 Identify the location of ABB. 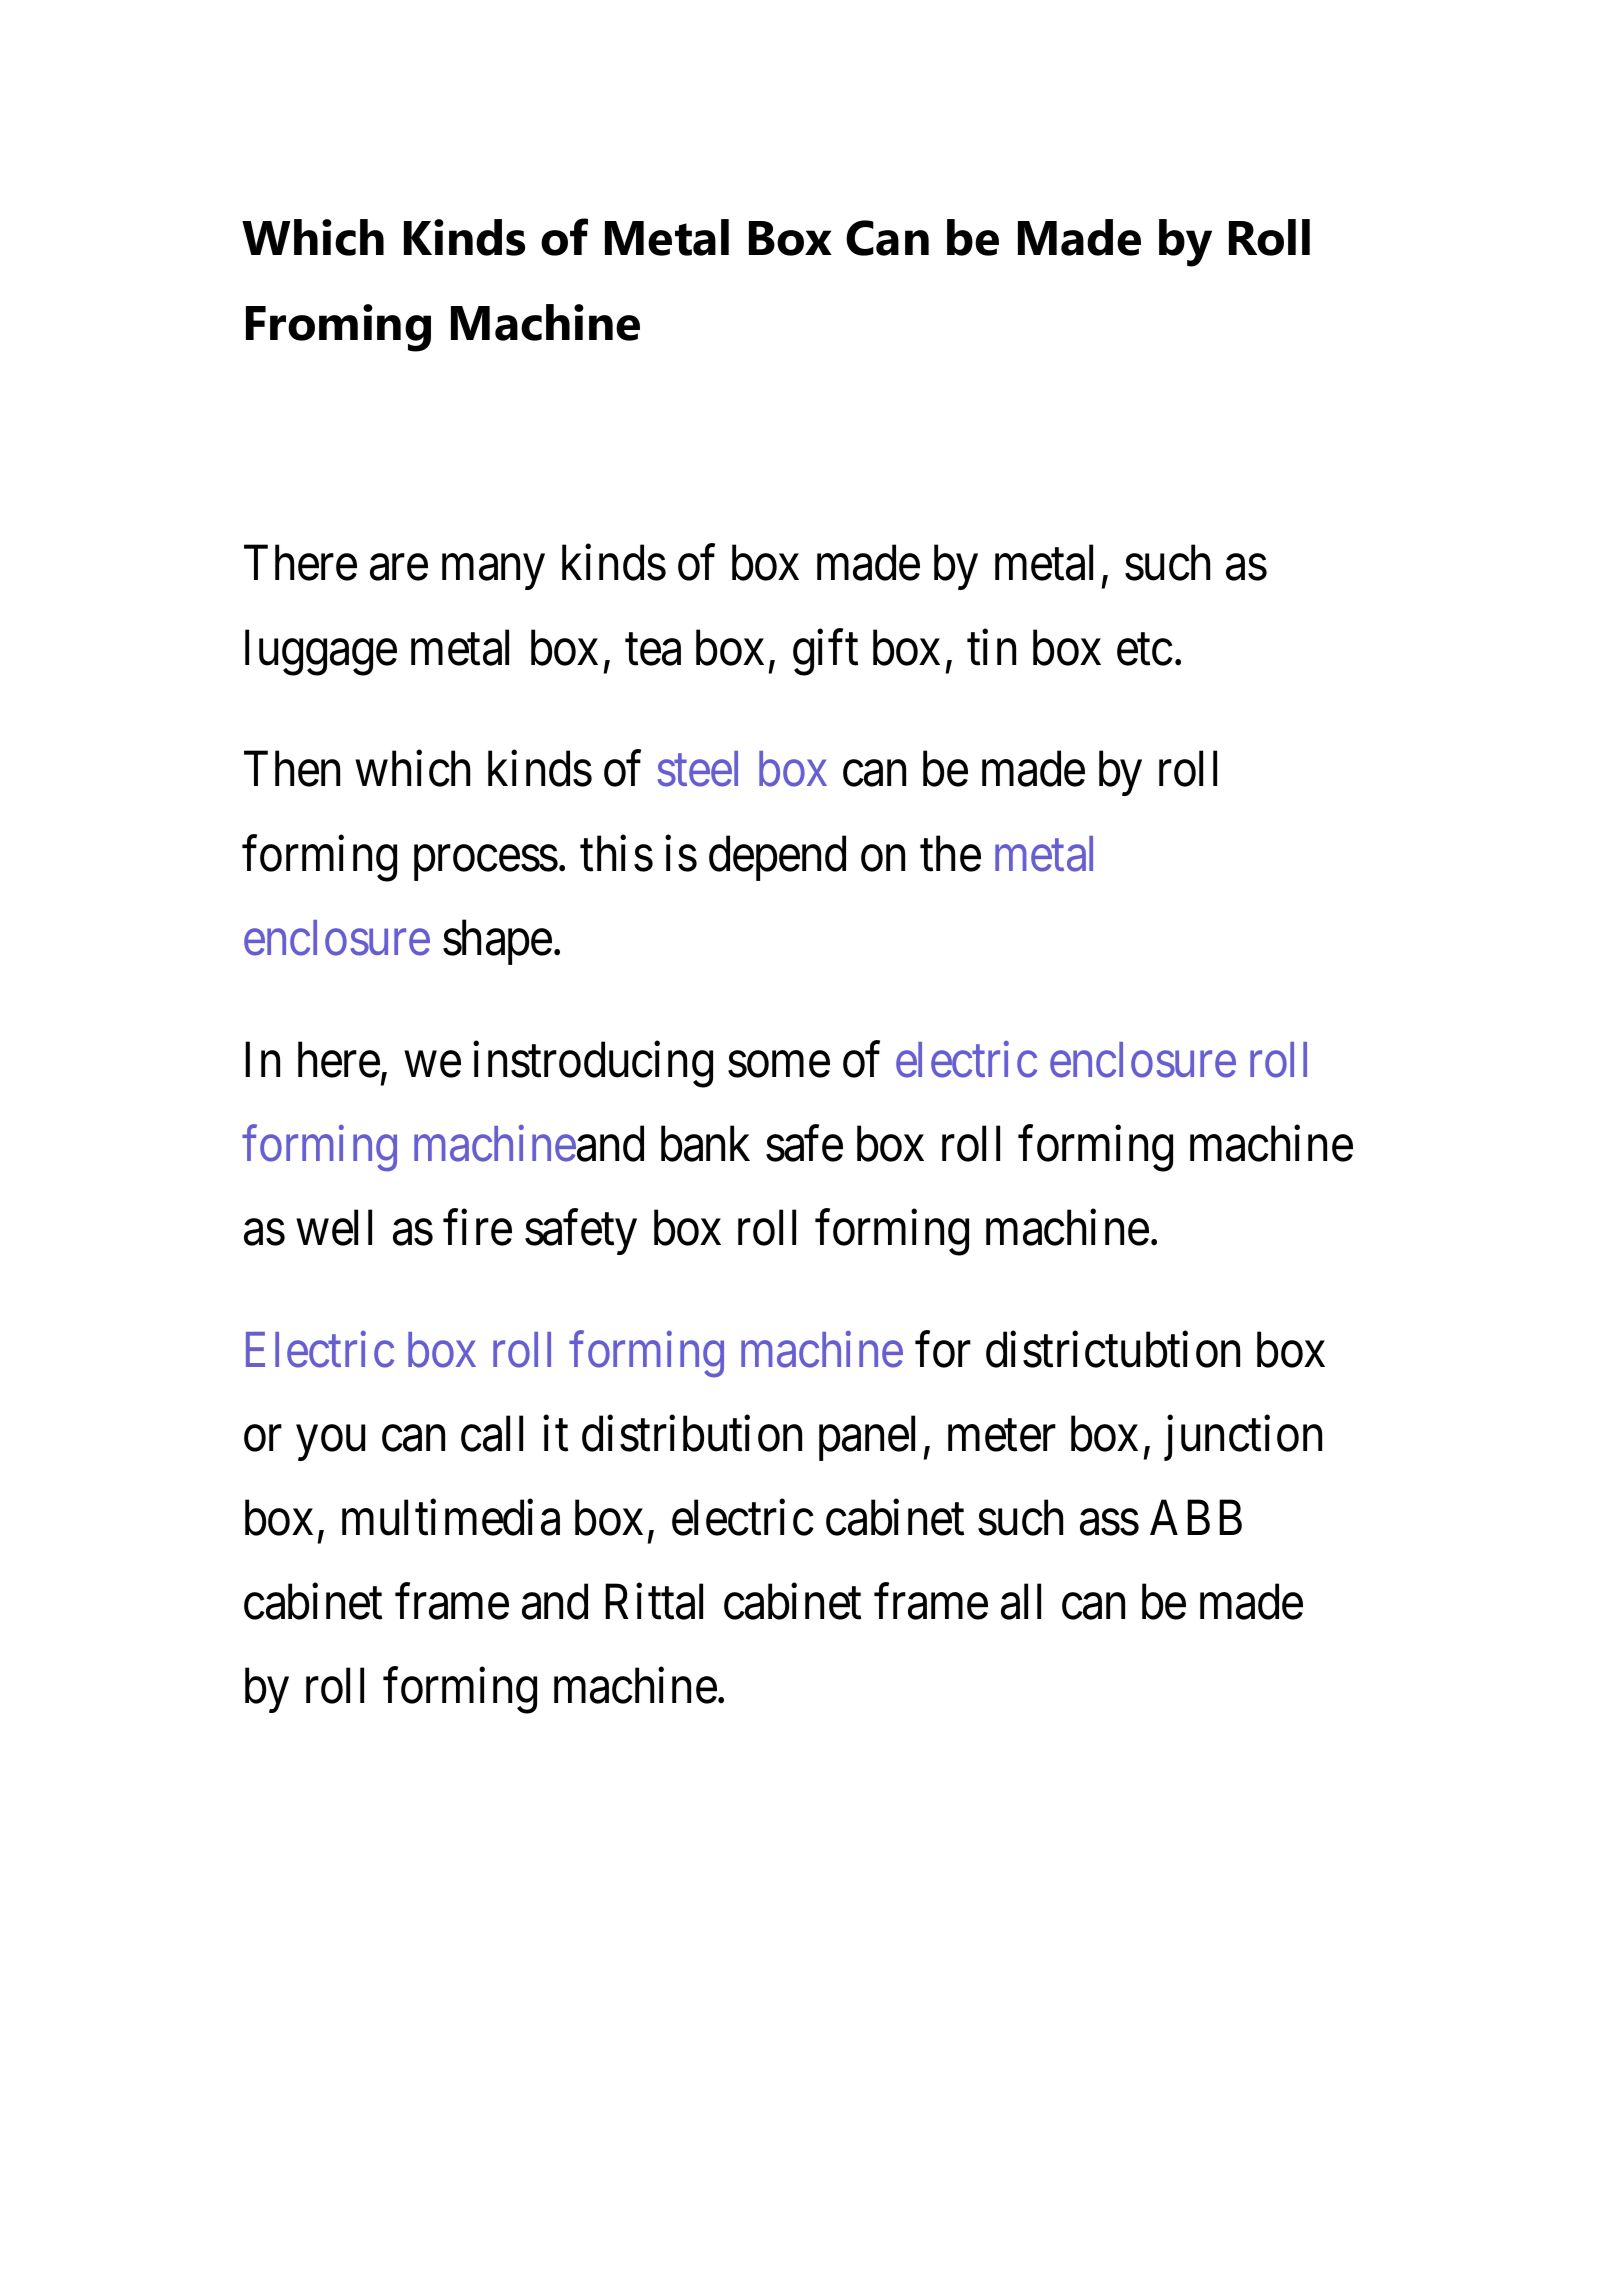
(1196, 1517).
